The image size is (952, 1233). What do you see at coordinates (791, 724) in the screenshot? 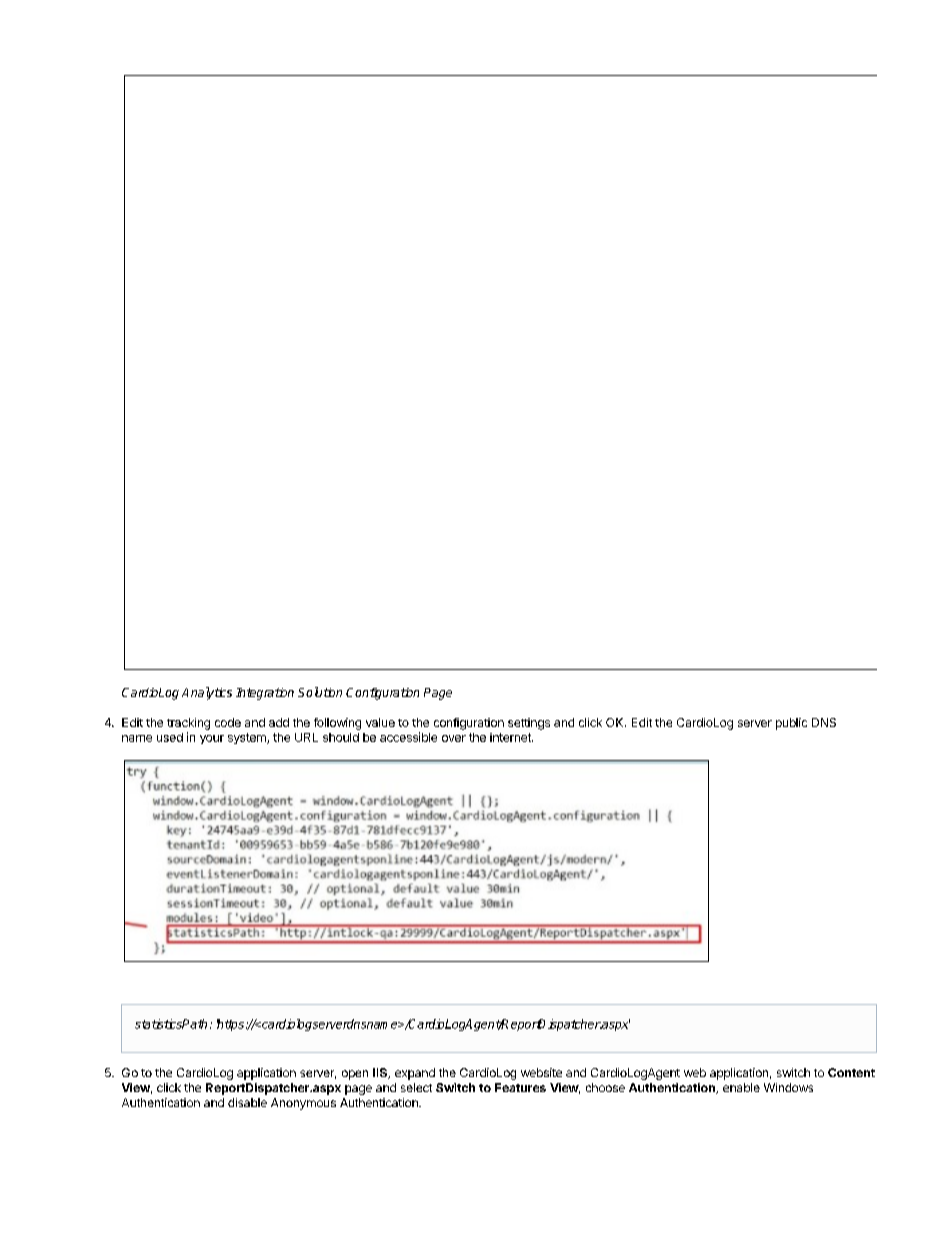
I see `public` at bounding box center [791, 724].
